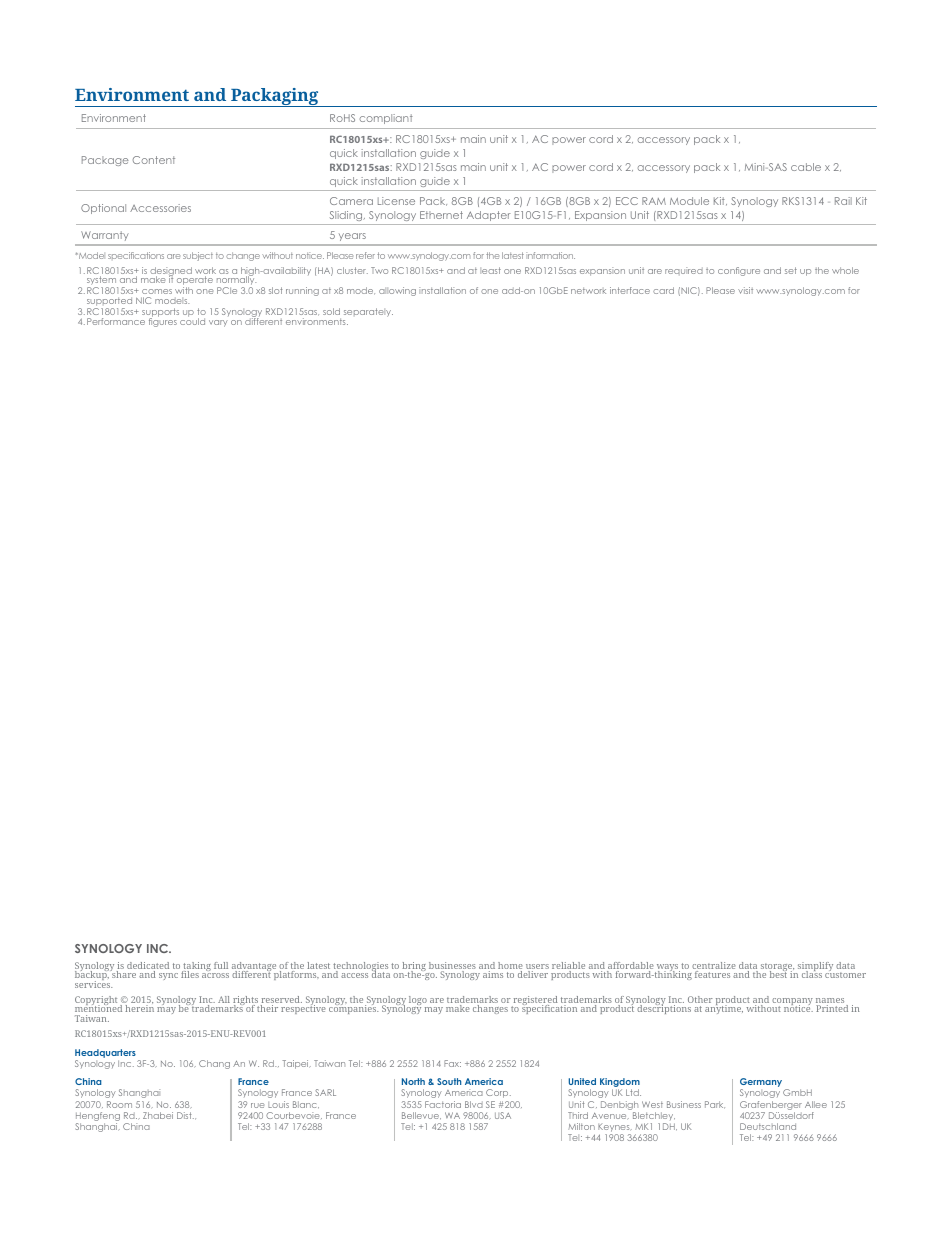 The image size is (952, 1233). What do you see at coordinates (368, 312) in the page?
I see `separately` at bounding box center [368, 312].
